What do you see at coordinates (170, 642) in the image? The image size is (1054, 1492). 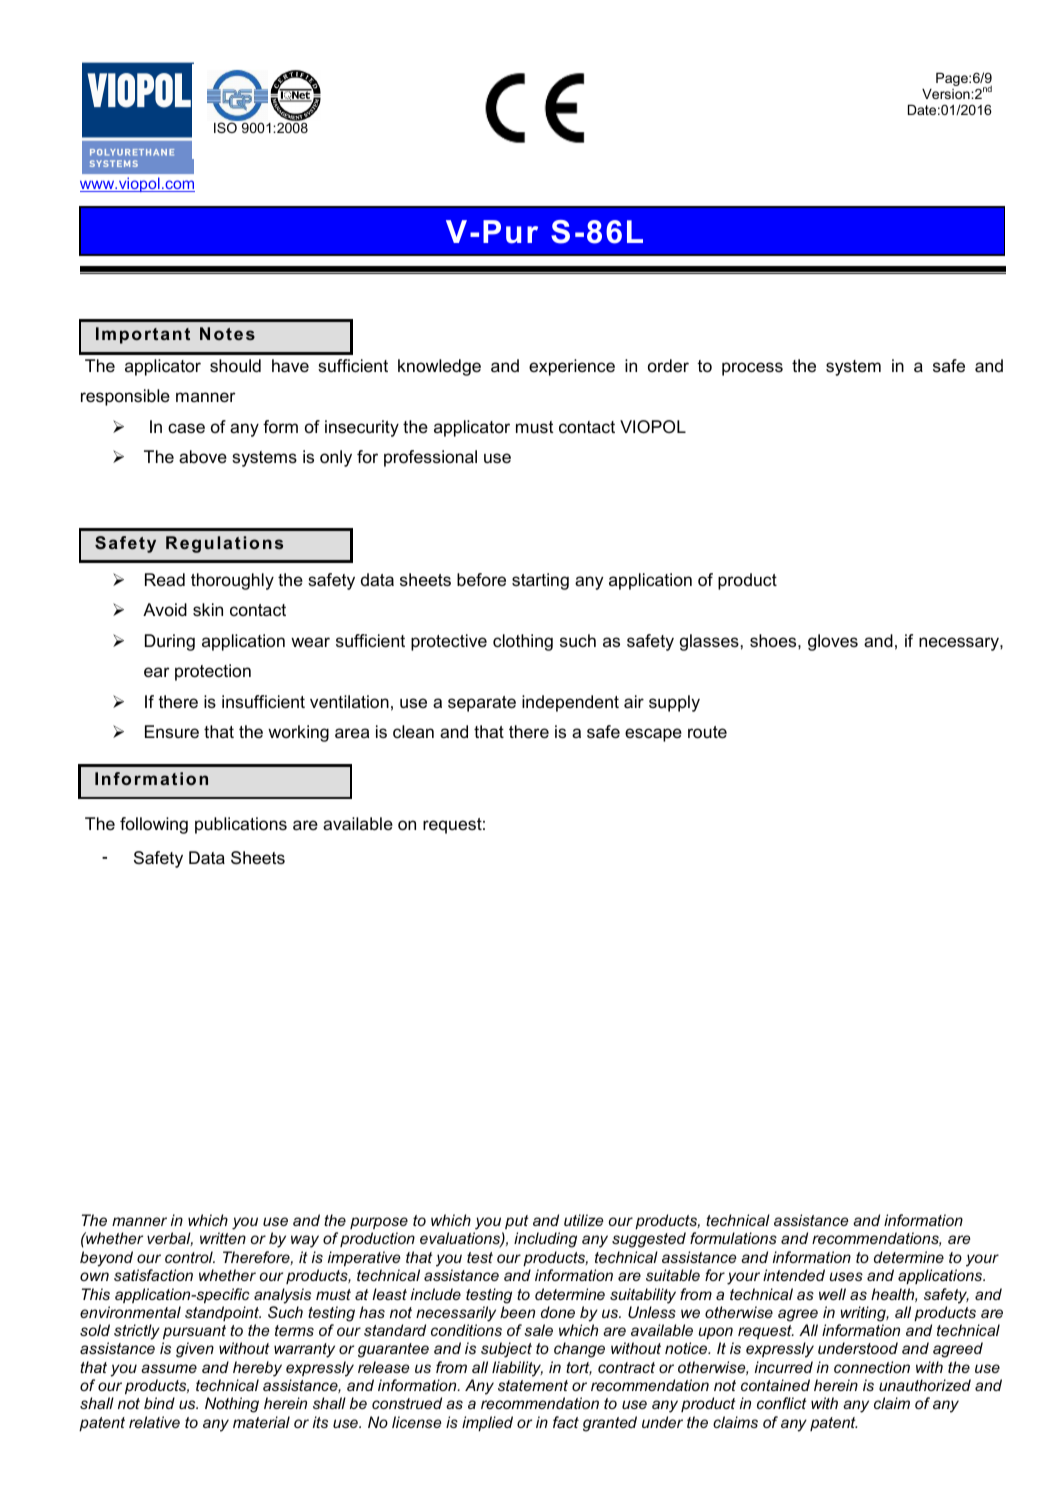 I see `During` at bounding box center [170, 642].
